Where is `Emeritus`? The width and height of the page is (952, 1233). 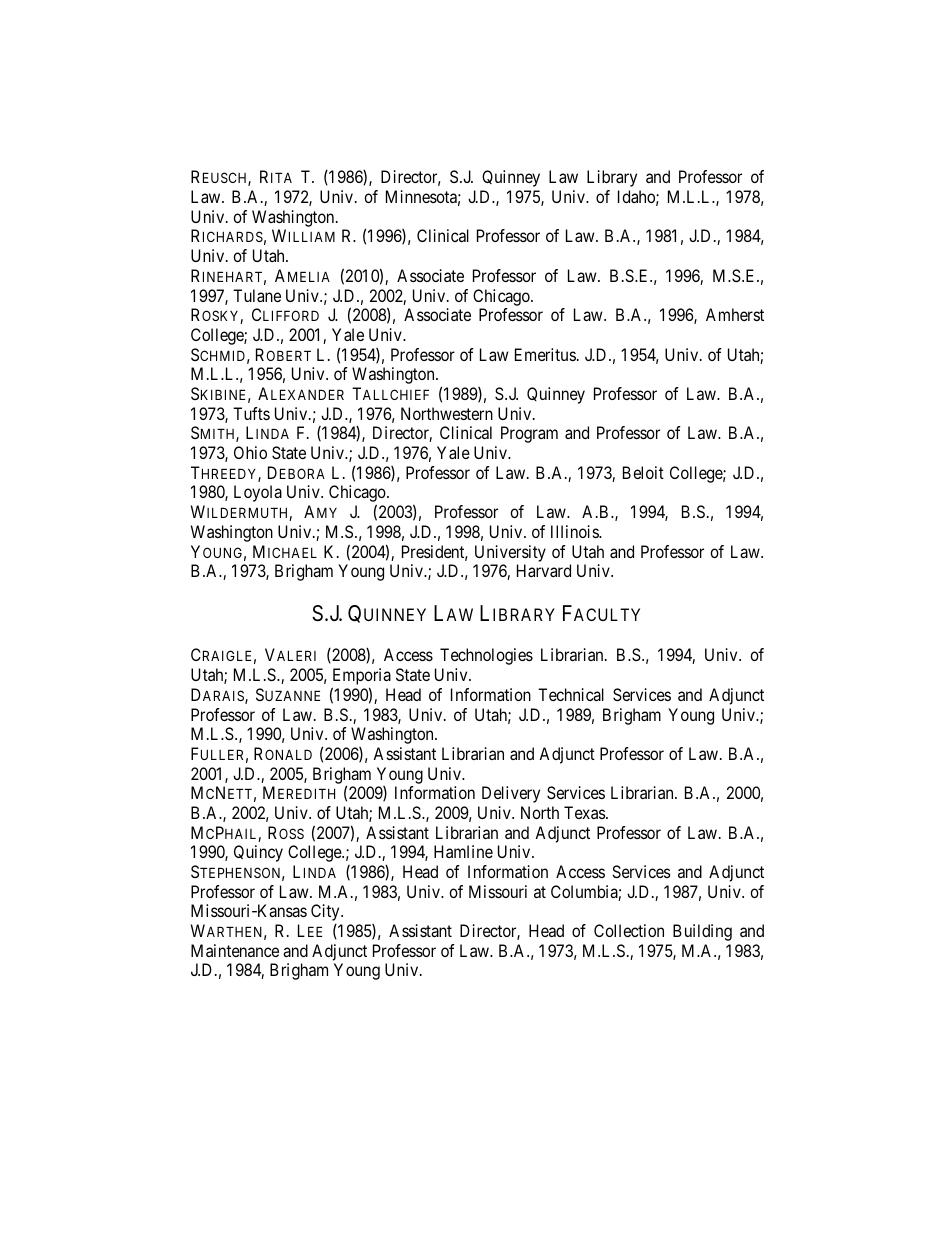 Emeritus is located at coordinates (545, 354).
